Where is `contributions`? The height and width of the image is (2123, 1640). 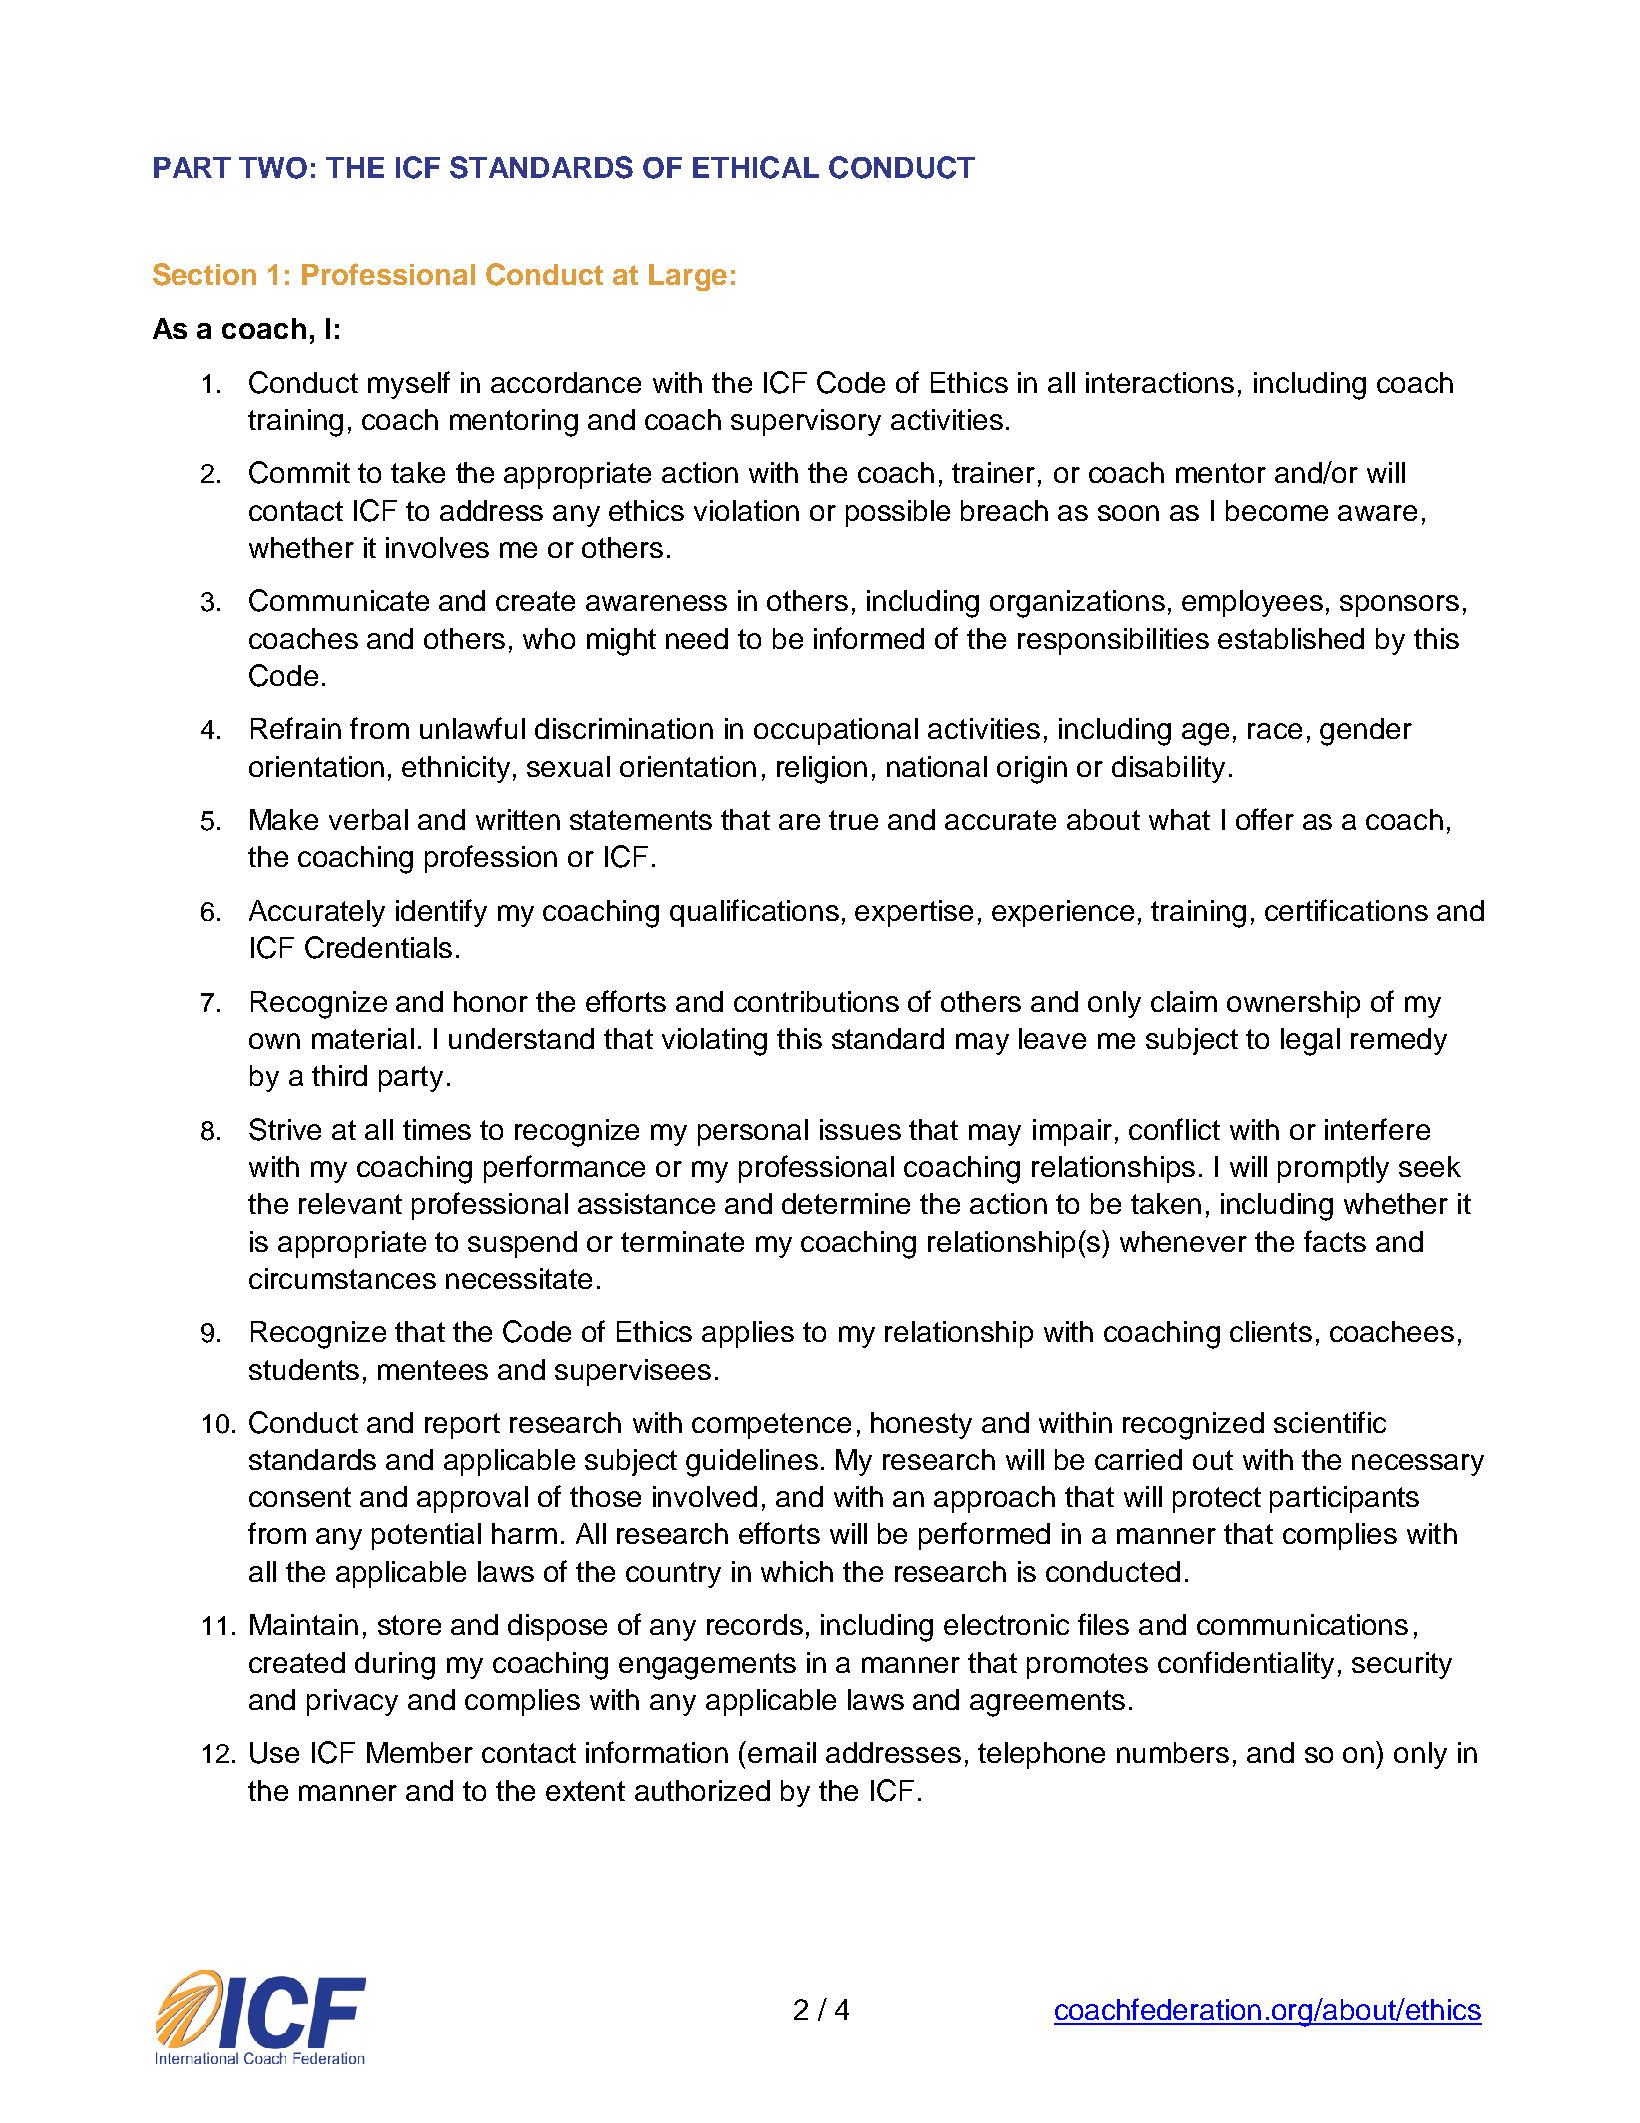 contributions is located at coordinates (816, 1001).
